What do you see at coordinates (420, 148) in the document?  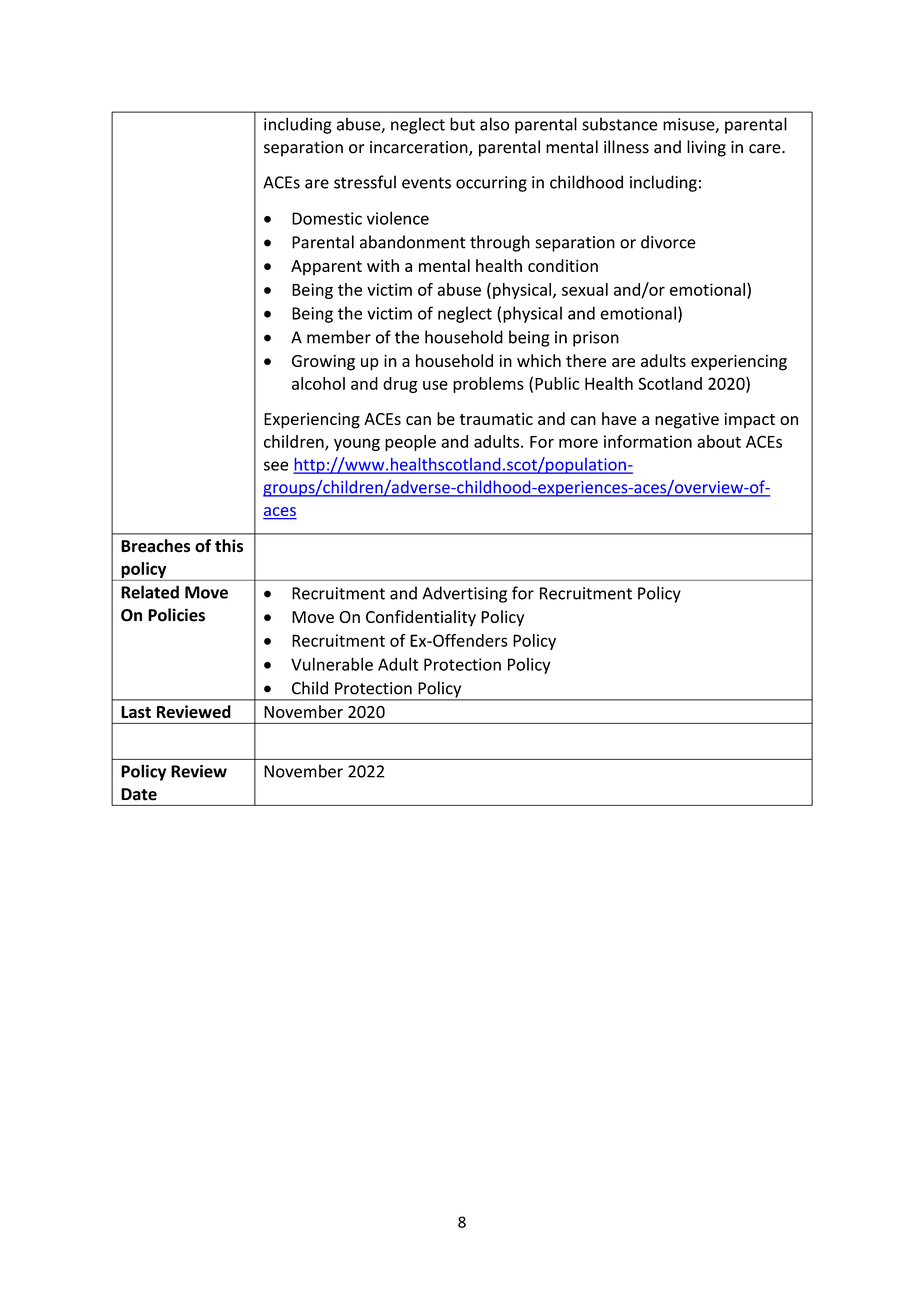 I see `incarceration` at bounding box center [420, 148].
